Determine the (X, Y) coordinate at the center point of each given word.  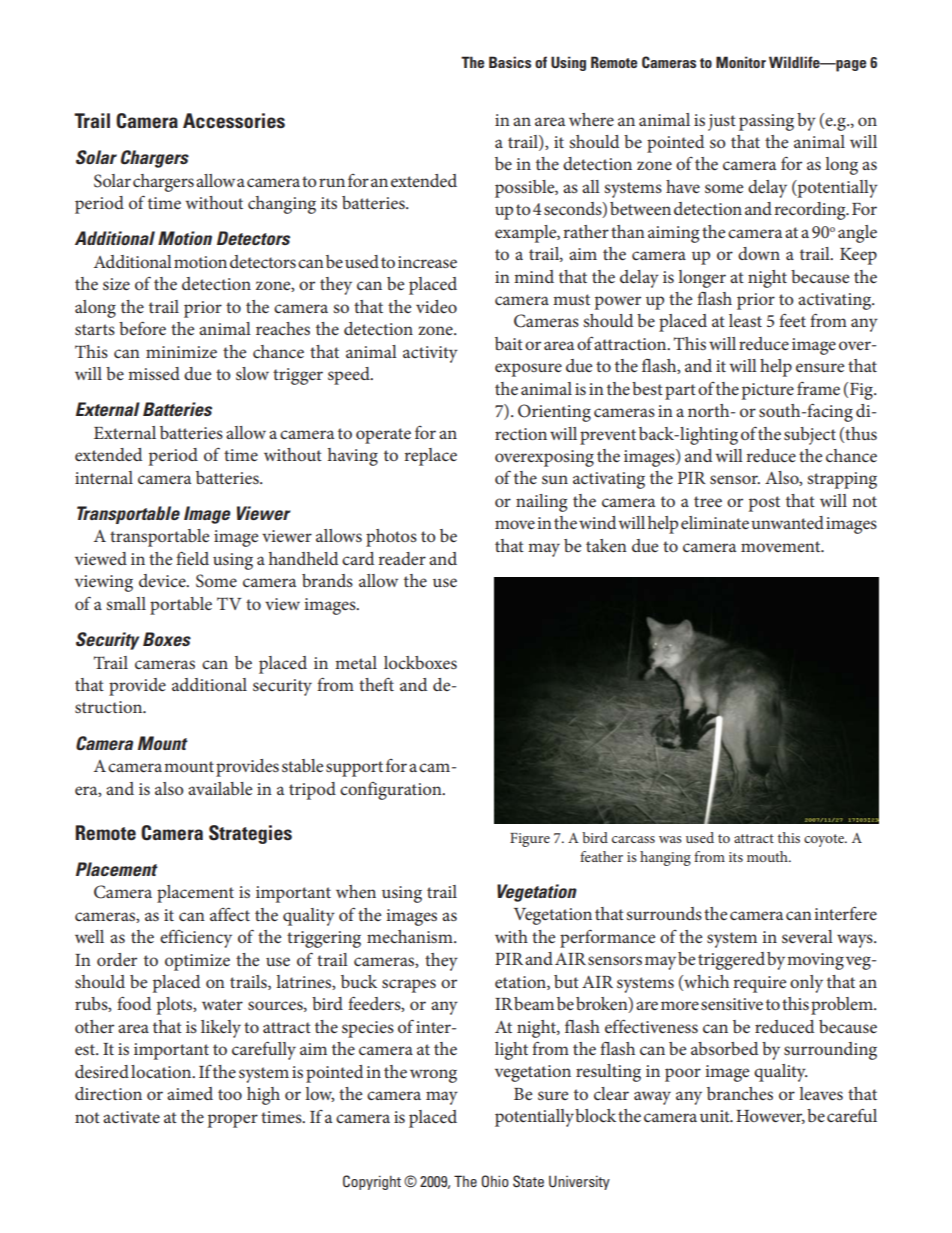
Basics (510, 62)
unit (716, 1116)
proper (233, 1121)
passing (766, 122)
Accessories (234, 120)
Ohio (495, 1181)
